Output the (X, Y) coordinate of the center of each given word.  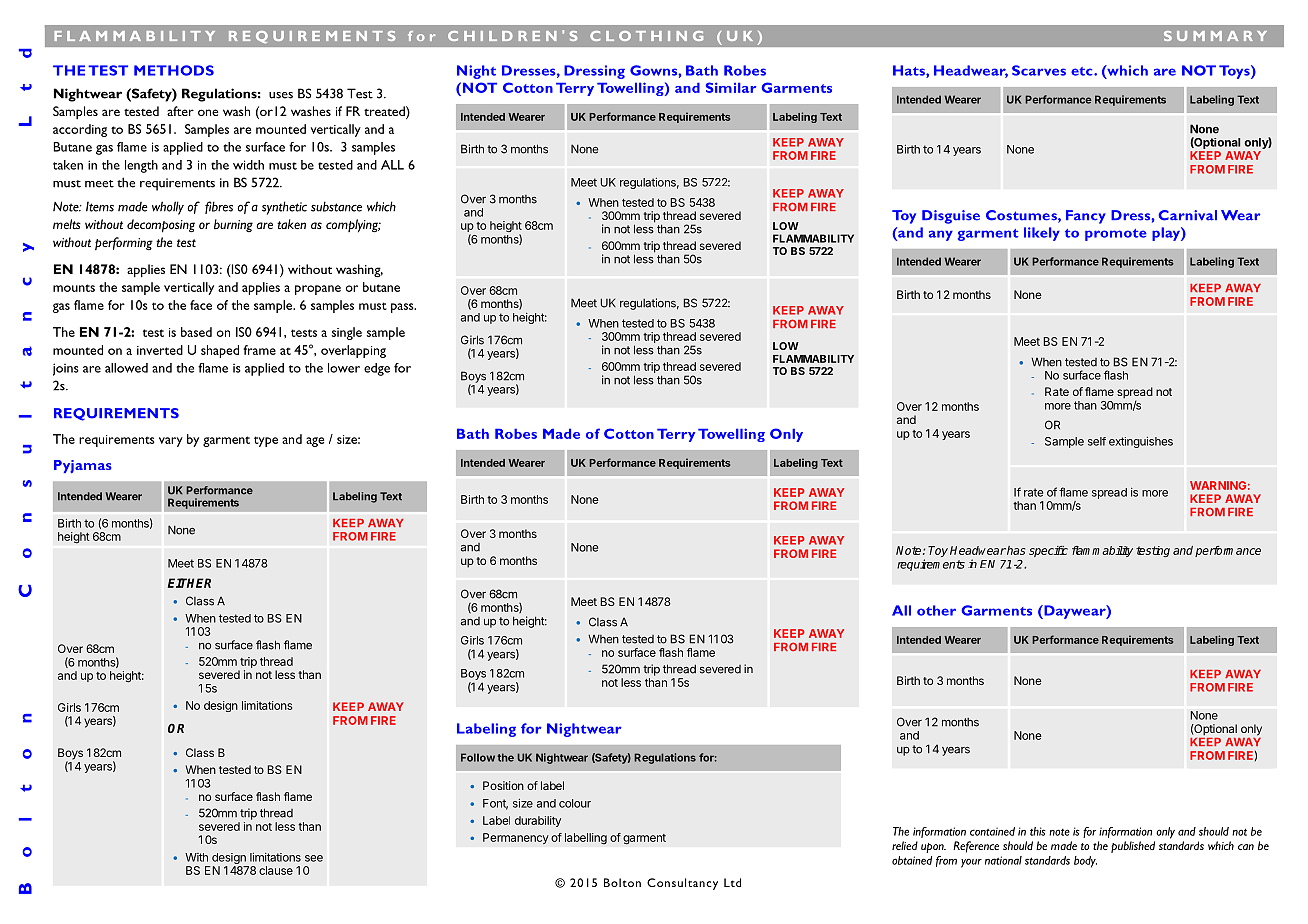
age (315, 442)
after (180, 111)
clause (276, 870)
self (1097, 441)
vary (171, 442)
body (1085, 862)
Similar (731, 87)
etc (1083, 71)
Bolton (622, 882)
